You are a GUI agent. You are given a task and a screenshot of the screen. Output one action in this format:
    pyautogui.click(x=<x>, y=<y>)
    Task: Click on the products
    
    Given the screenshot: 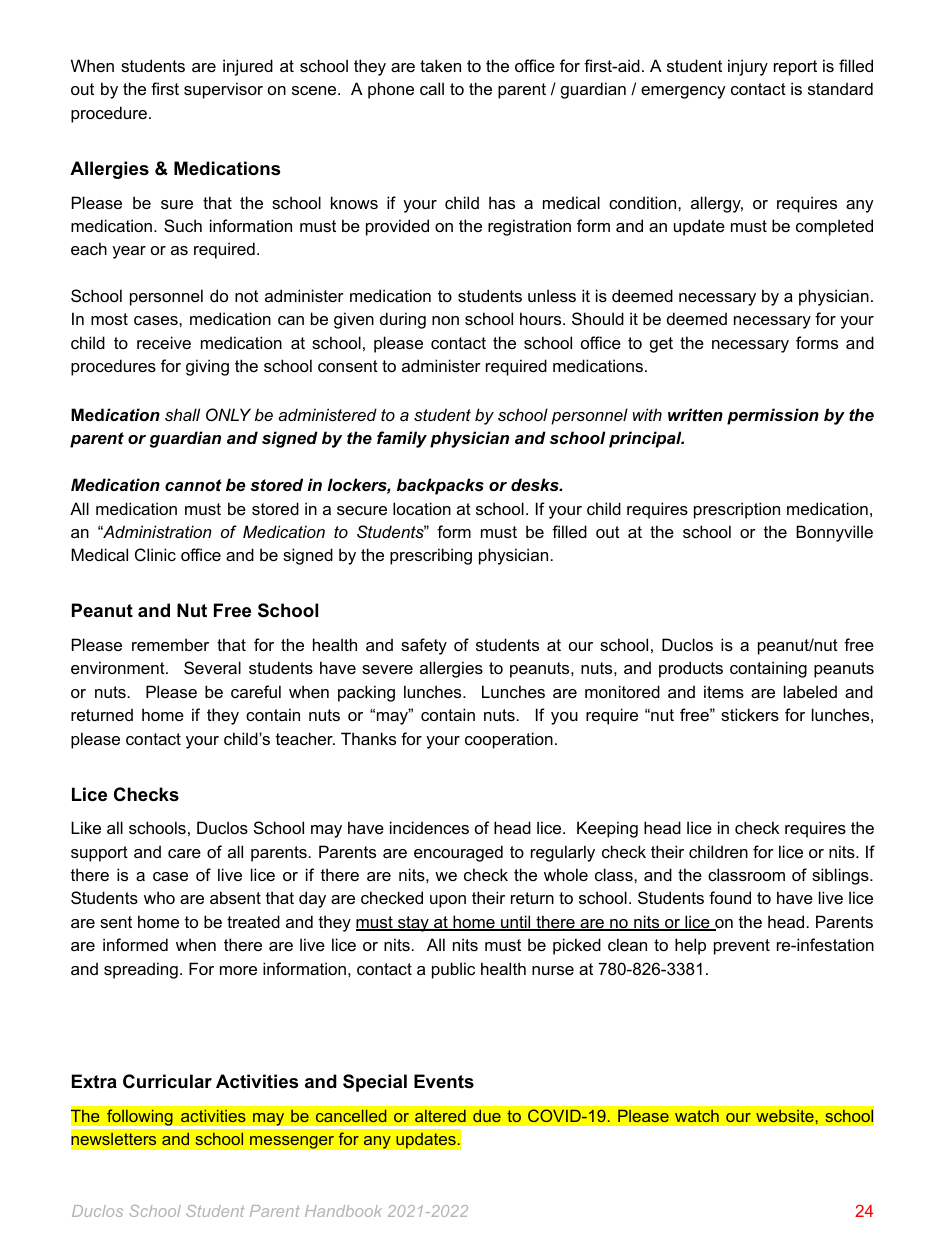 What is the action you would take?
    pyautogui.click(x=691, y=669)
